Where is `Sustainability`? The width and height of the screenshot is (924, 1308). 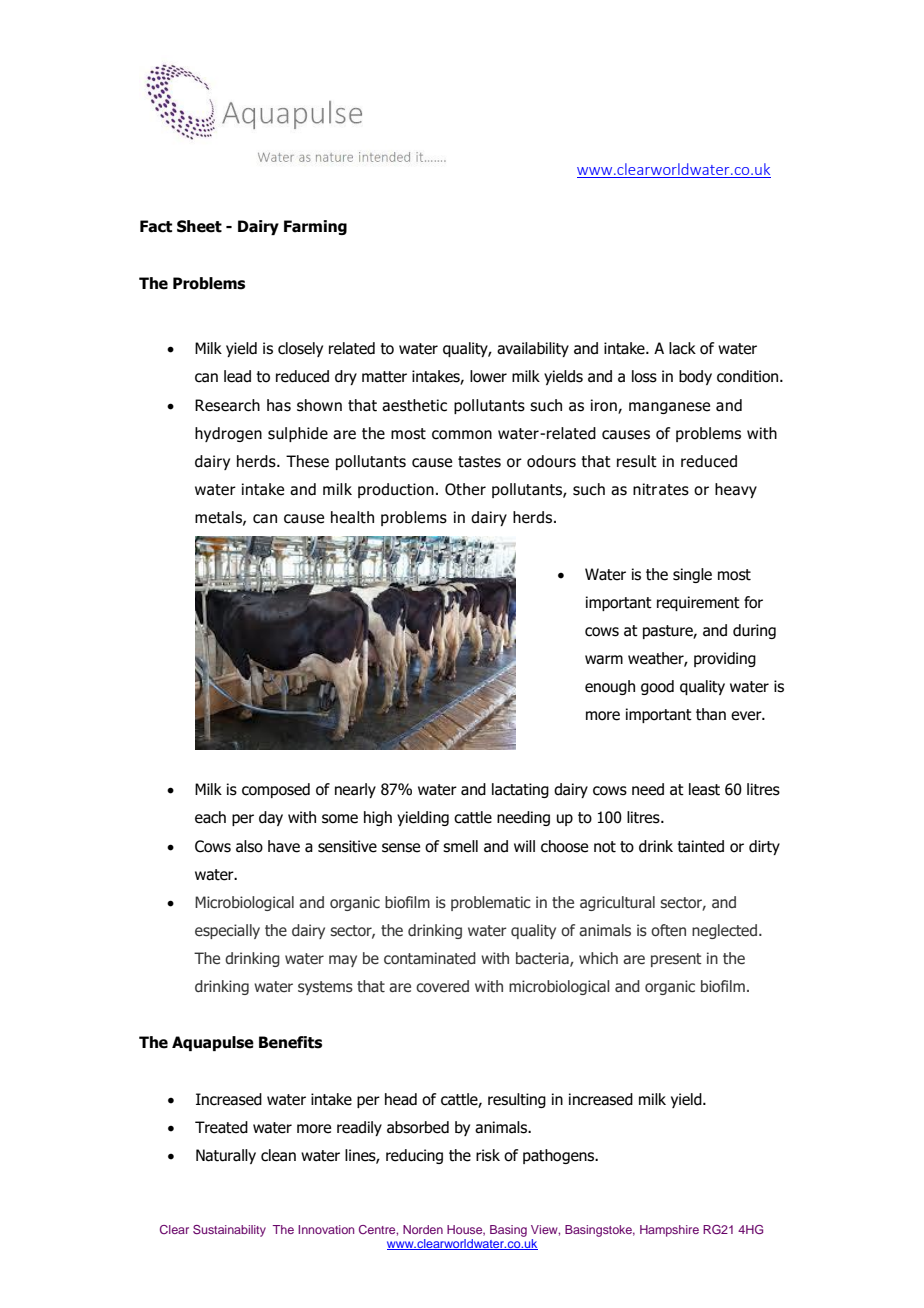 Sustainability is located at coordinates (229, 1231).
